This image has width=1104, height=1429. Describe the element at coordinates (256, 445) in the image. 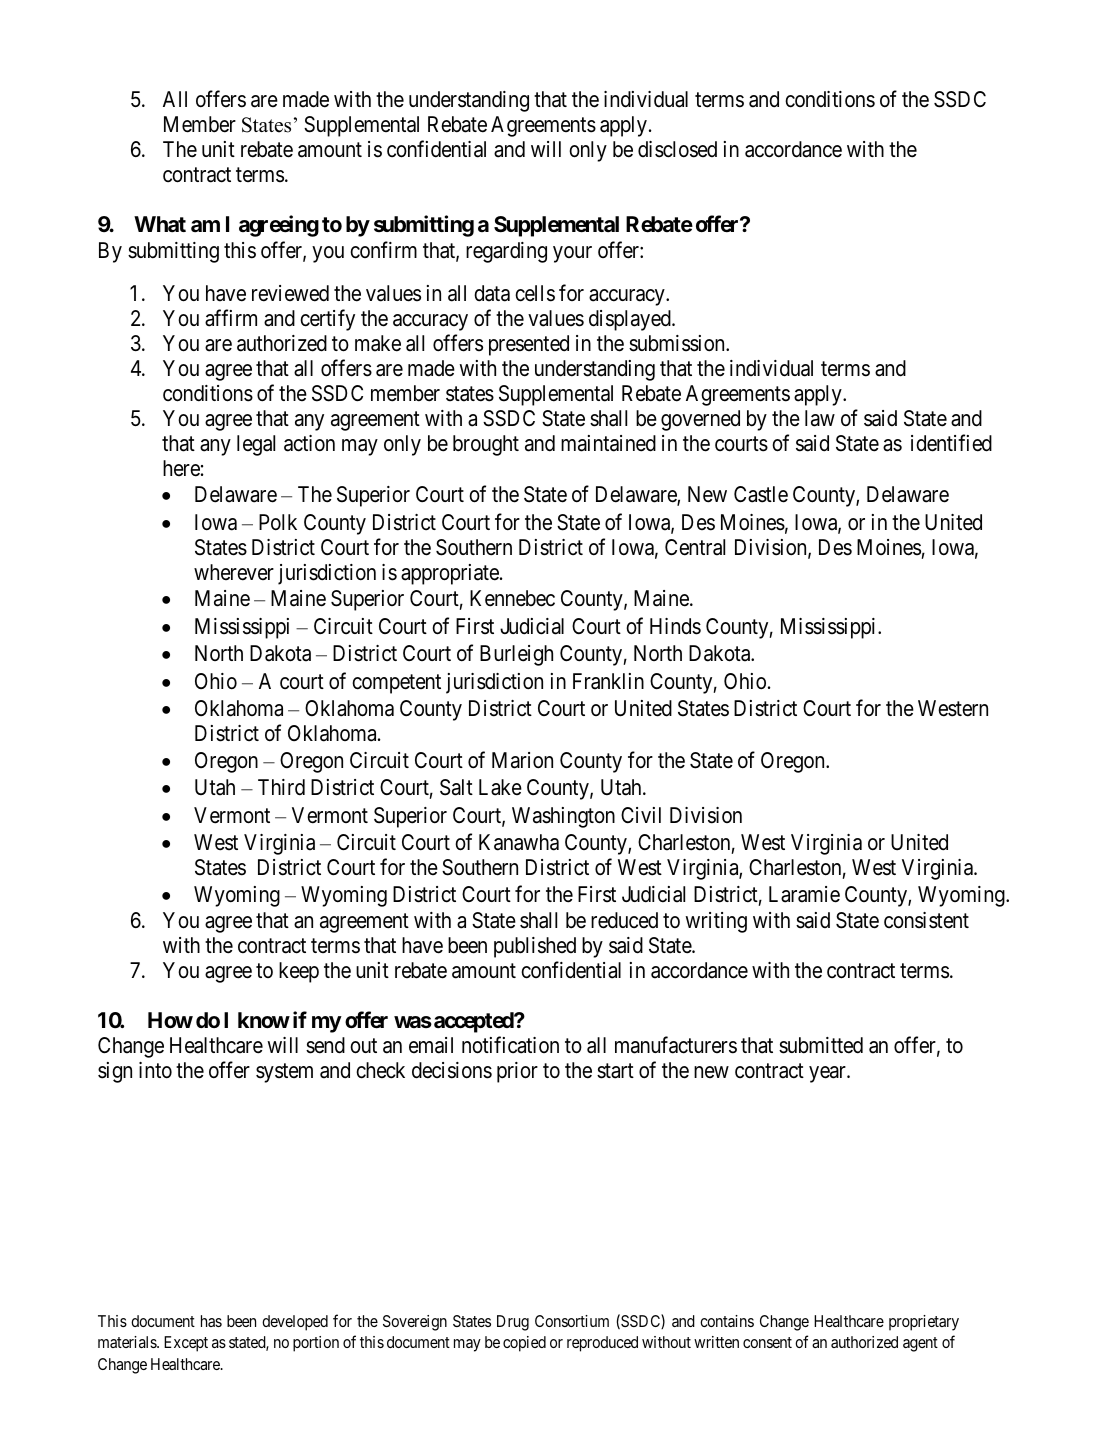

I see `legal` at that location.
